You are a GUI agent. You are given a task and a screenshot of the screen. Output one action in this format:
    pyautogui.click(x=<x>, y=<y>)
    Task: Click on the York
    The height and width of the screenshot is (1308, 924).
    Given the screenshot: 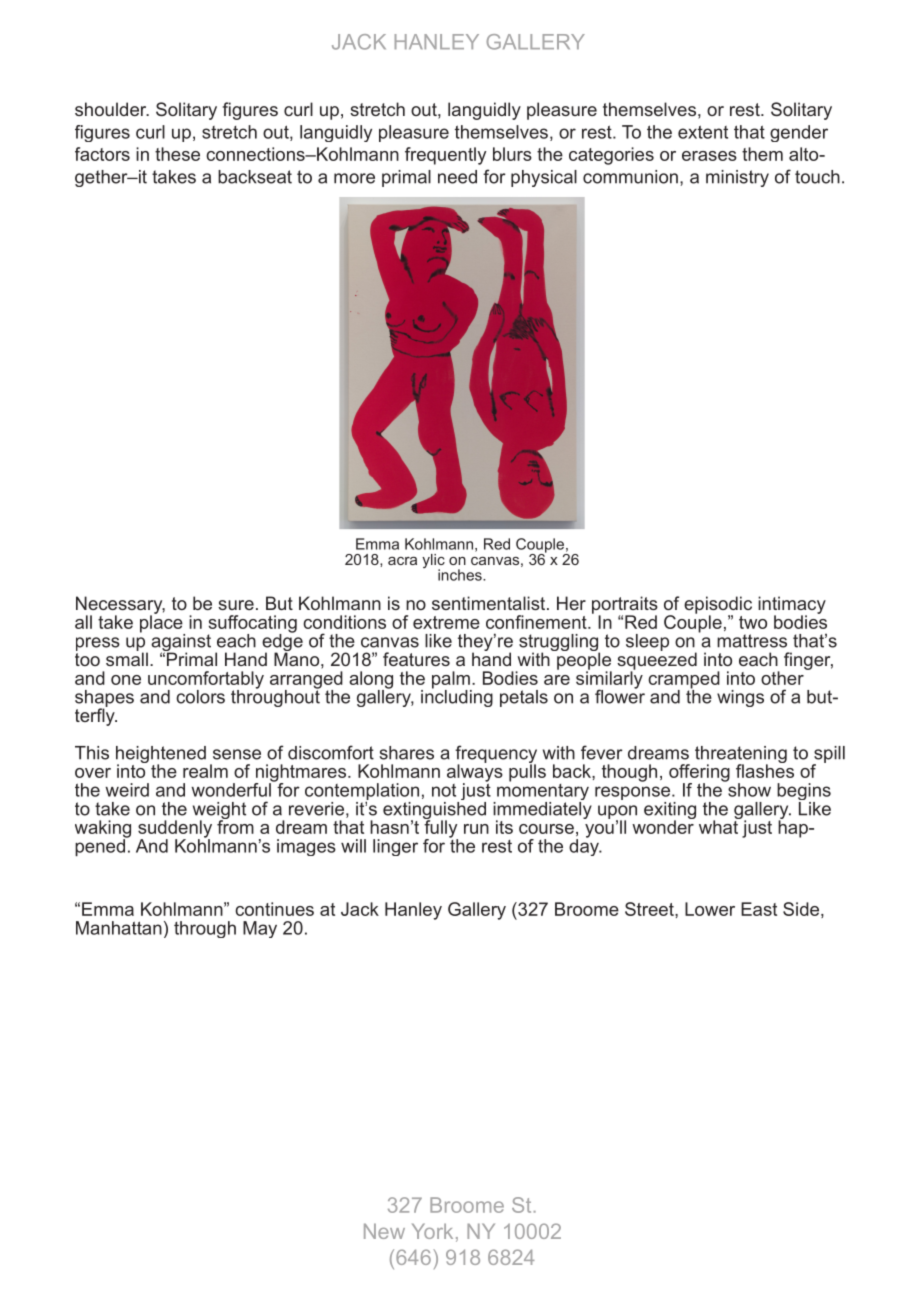 What is the action you would take?
    pyautogui.click(x=432, y=1231)
